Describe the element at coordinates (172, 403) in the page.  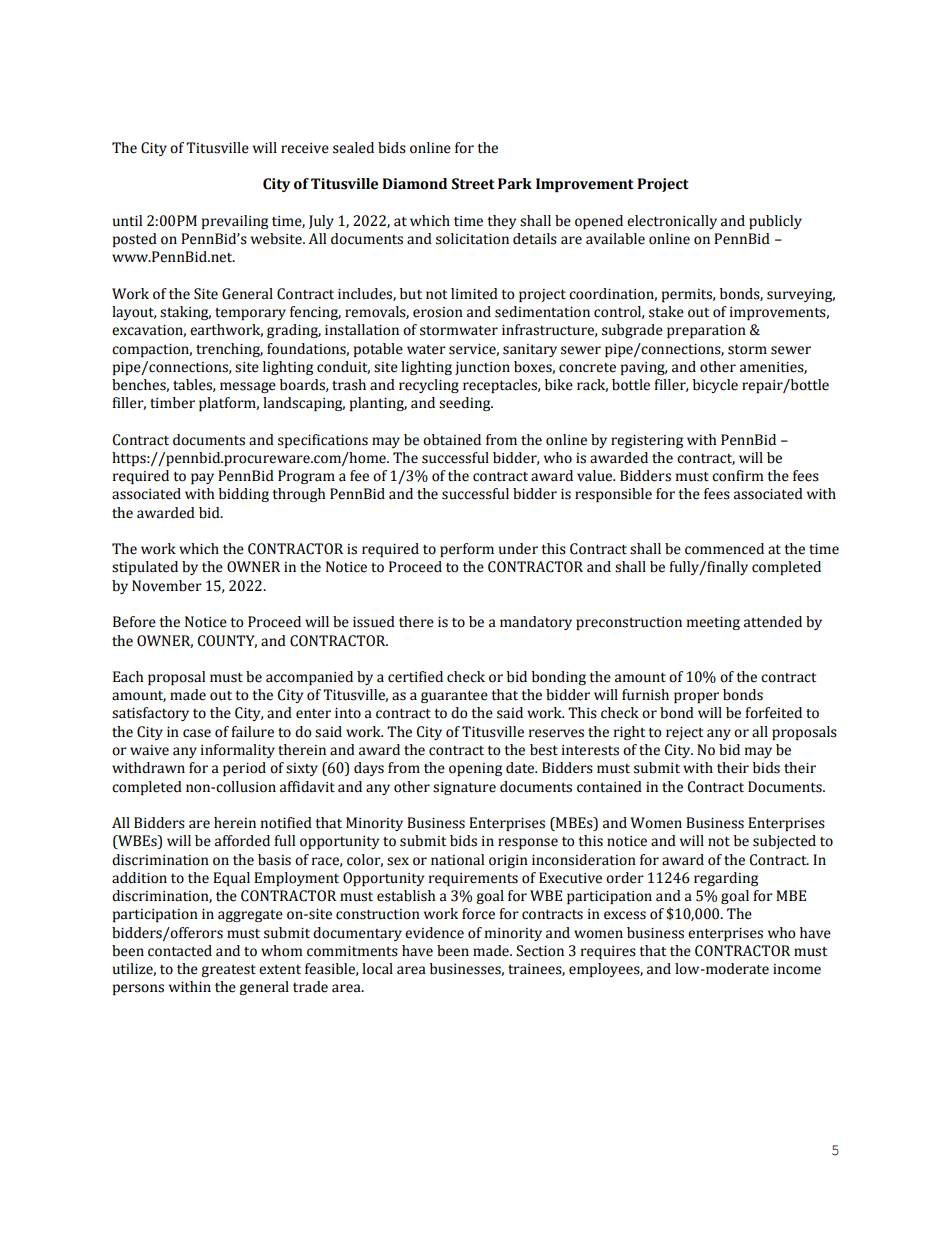
I see `timber` at that location.
